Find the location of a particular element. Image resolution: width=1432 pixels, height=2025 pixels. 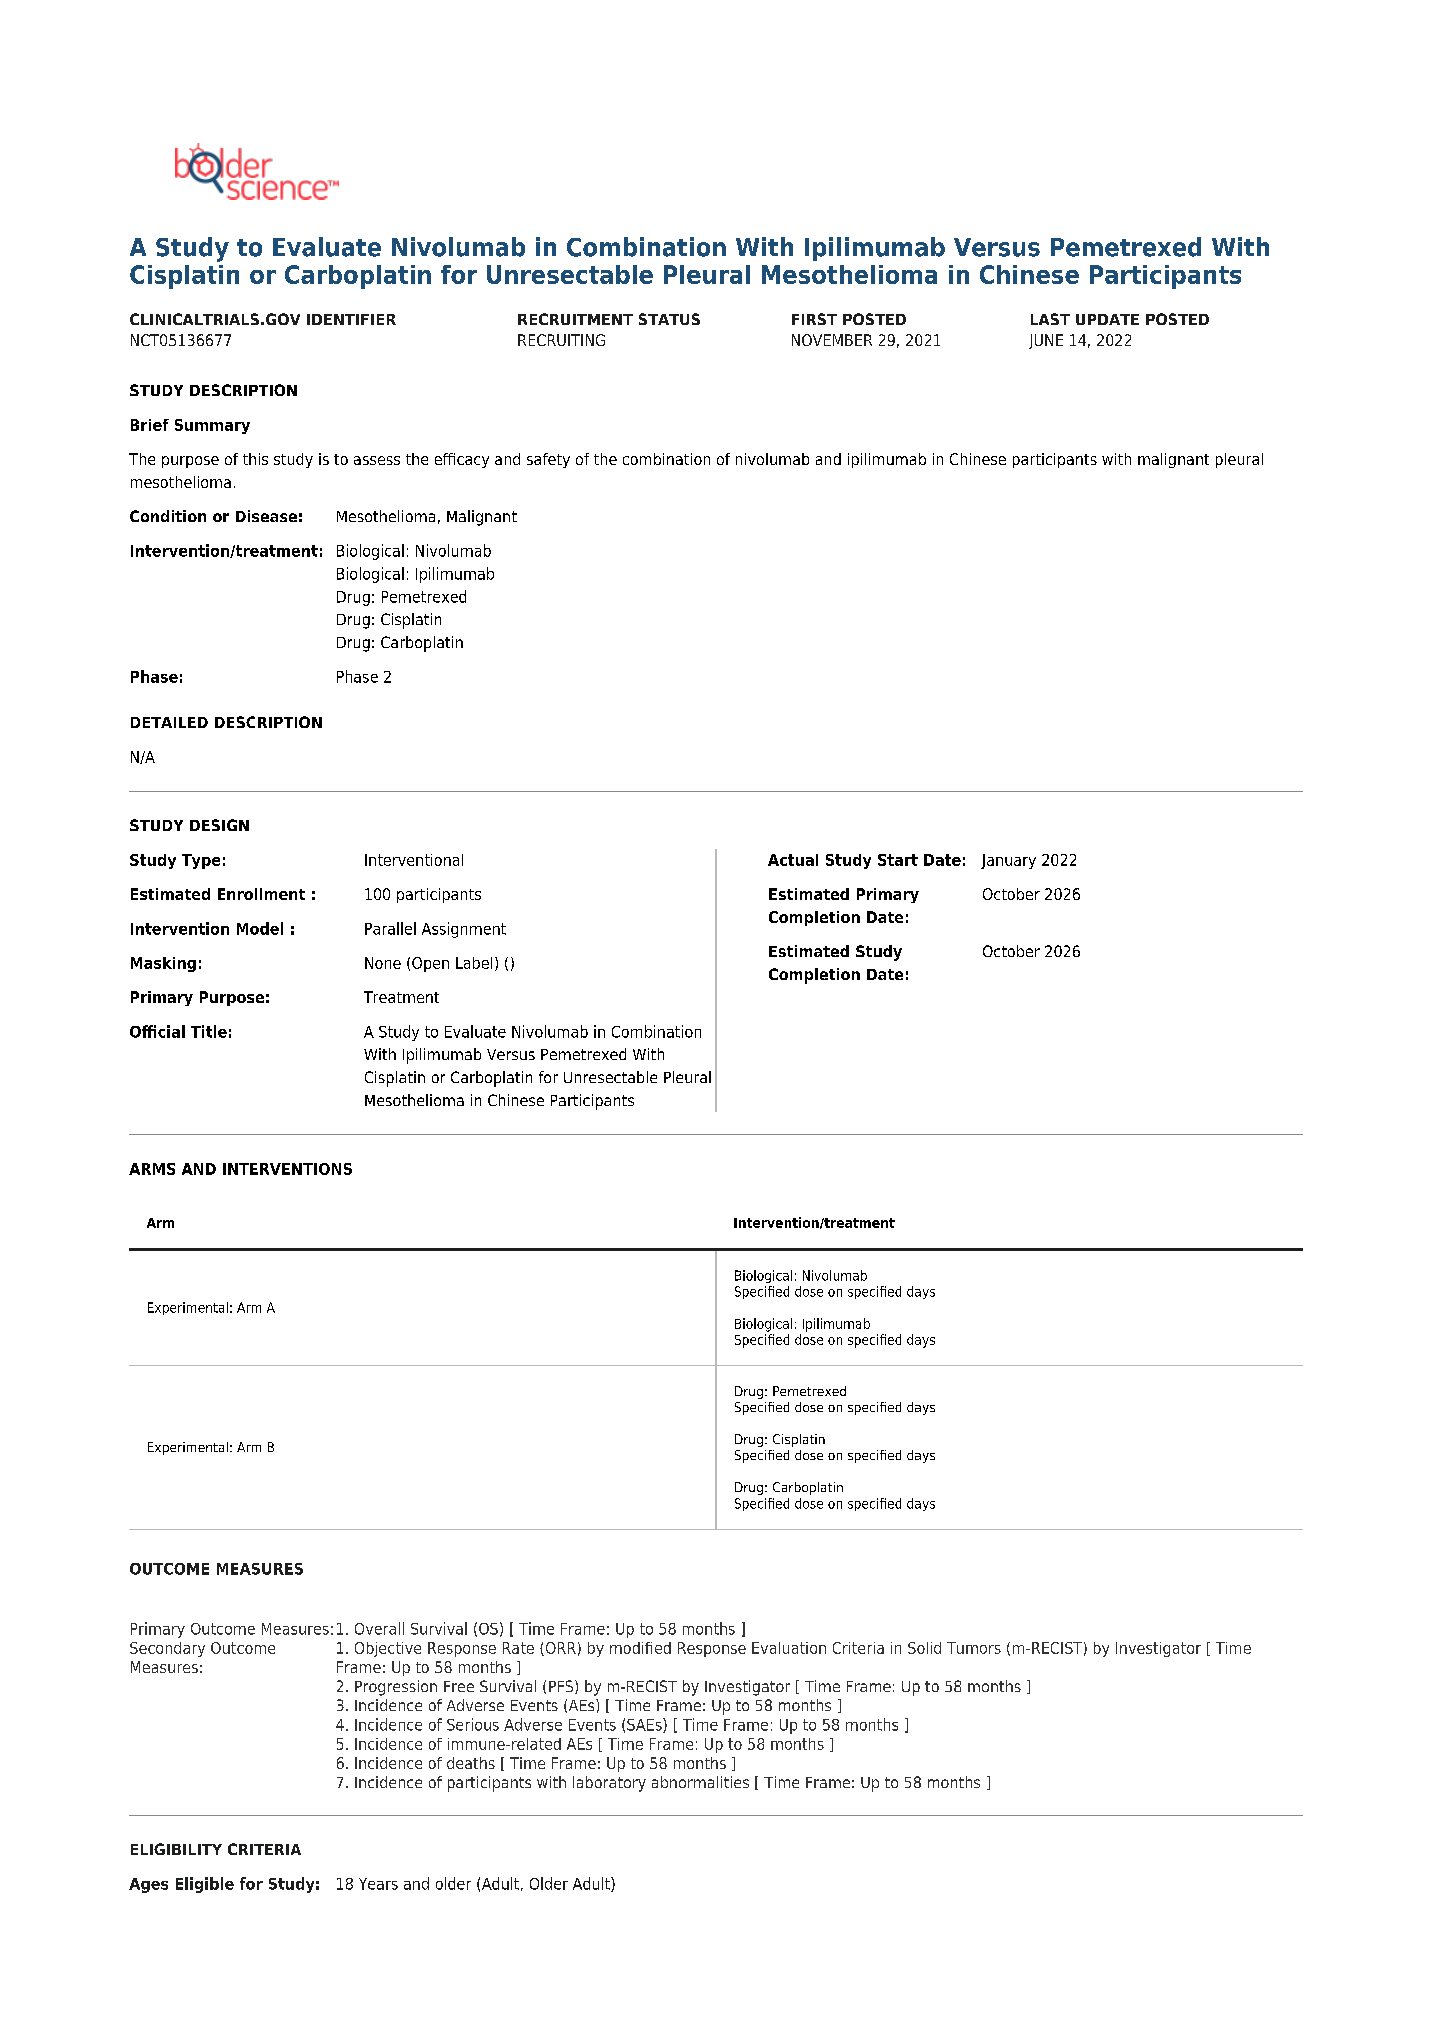

Enrollment is located at coordinates (261, 894).
